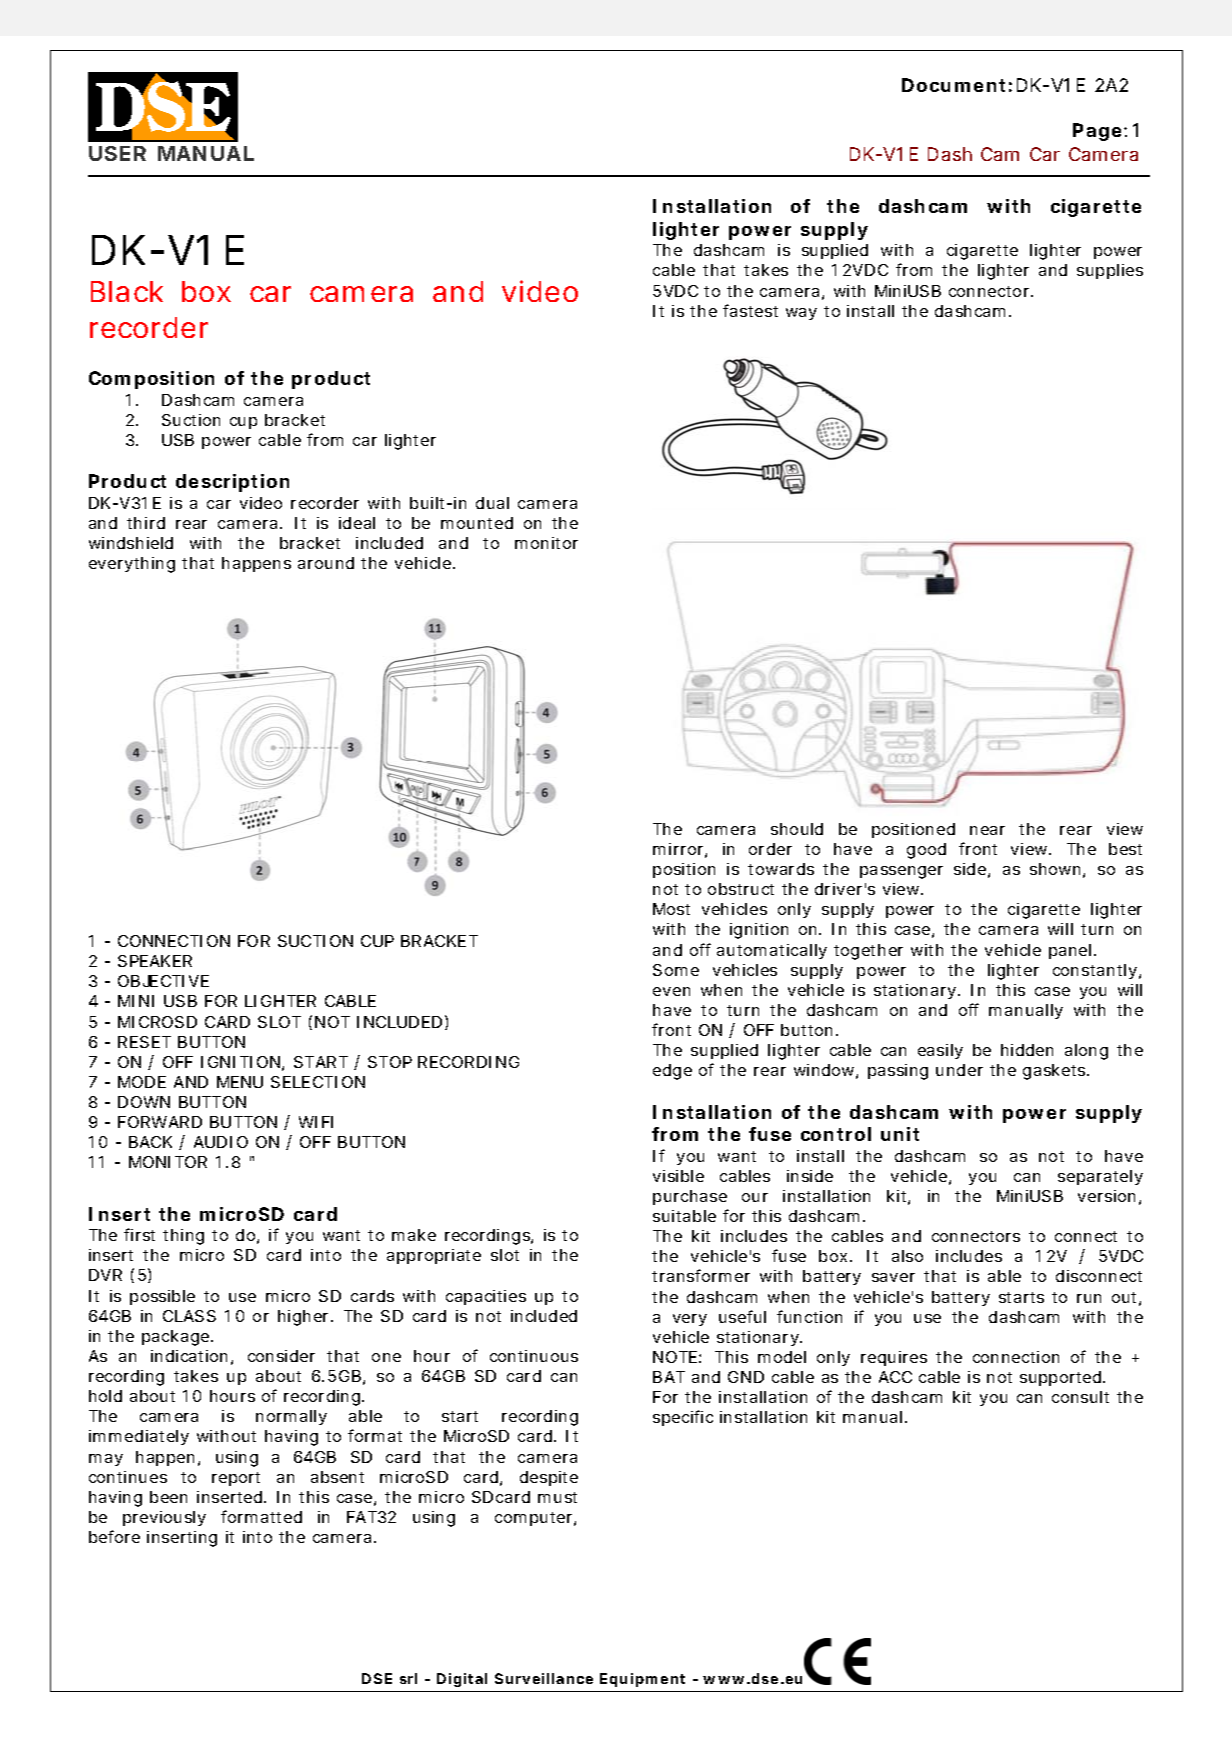 The height and width of the page is (1742, 1232). What do you see at coordinates (1110, 271) in the page?
I see `supplies` at bounding box center [1110, 271].
